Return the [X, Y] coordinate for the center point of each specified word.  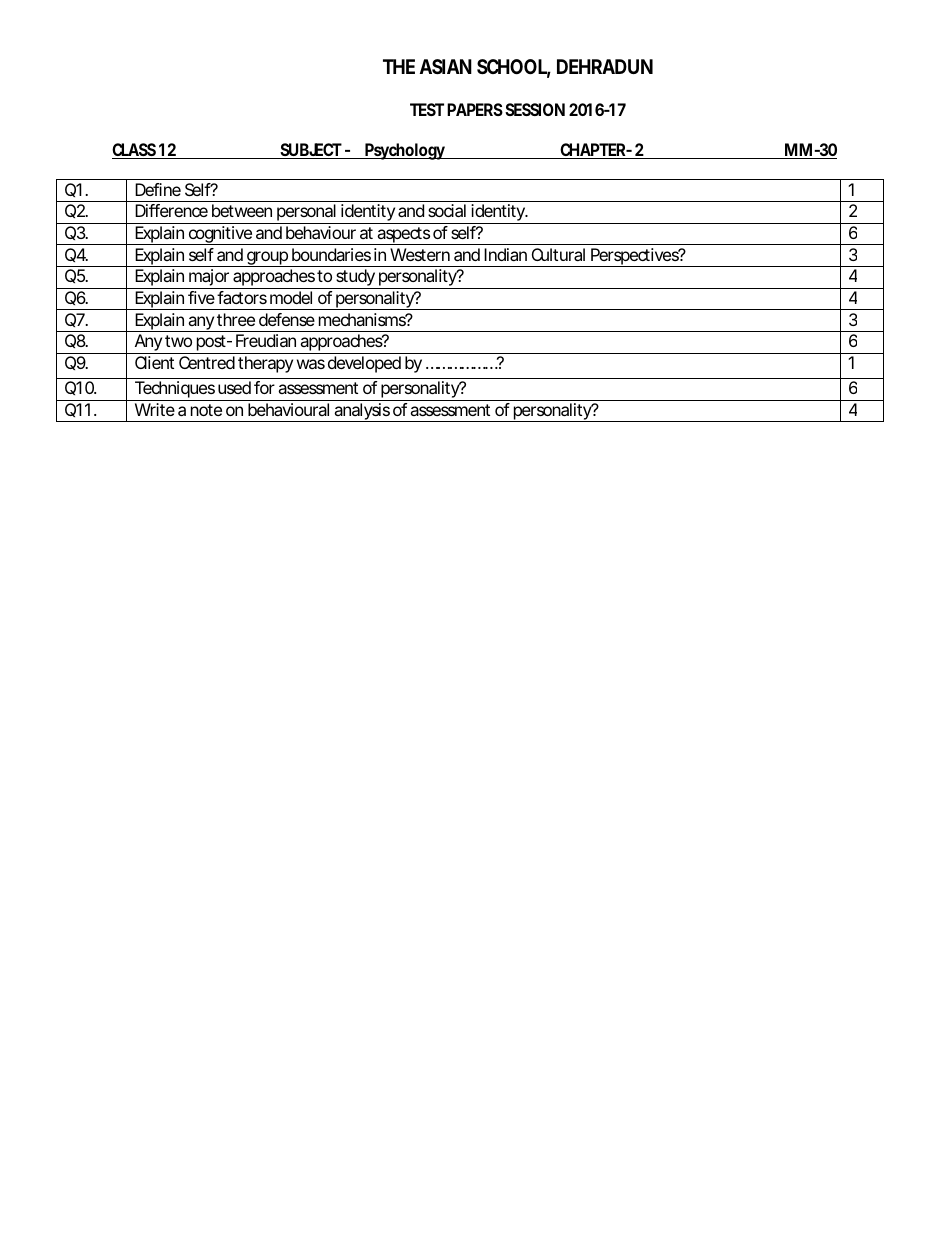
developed [364, 364]
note [206, 410]
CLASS [135, 151]
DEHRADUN [605, 66]
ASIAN [446, 66]
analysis [362, 412]
